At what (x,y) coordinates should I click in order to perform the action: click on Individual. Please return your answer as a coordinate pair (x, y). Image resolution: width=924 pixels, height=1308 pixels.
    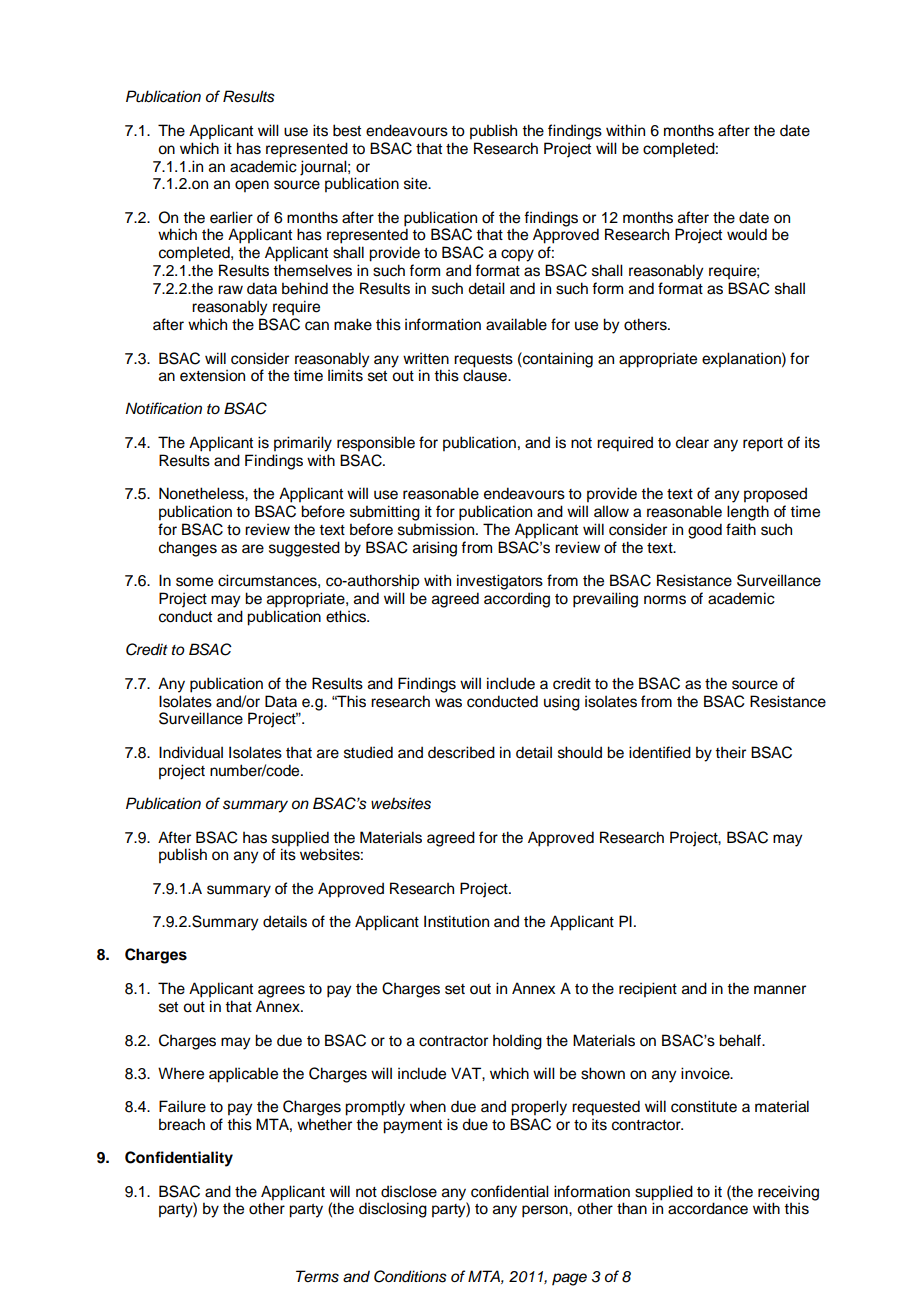
    Looking at the image, I should click on (191, 752).
